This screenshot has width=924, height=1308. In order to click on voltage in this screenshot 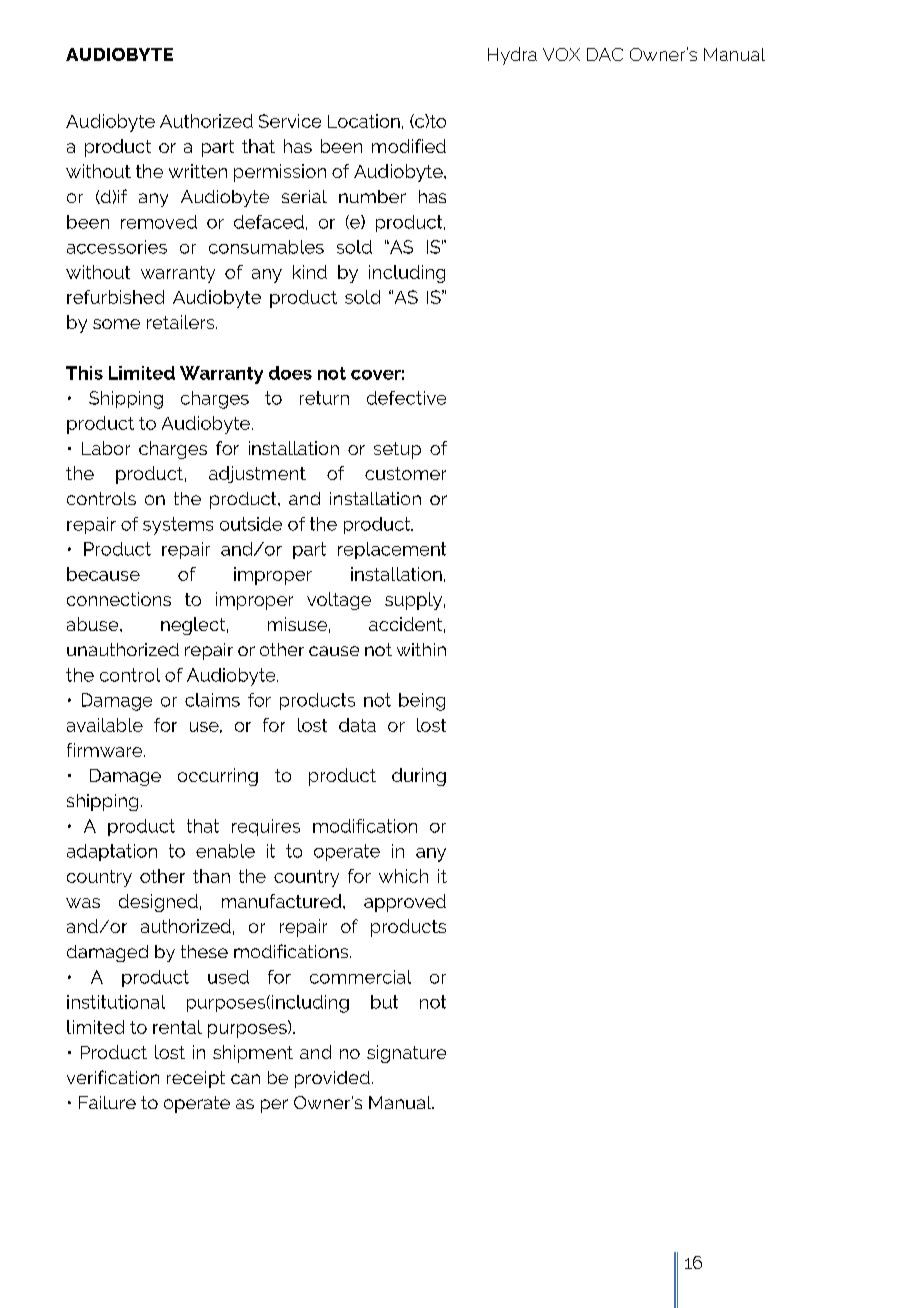, I will do `click(339, 601)`.
